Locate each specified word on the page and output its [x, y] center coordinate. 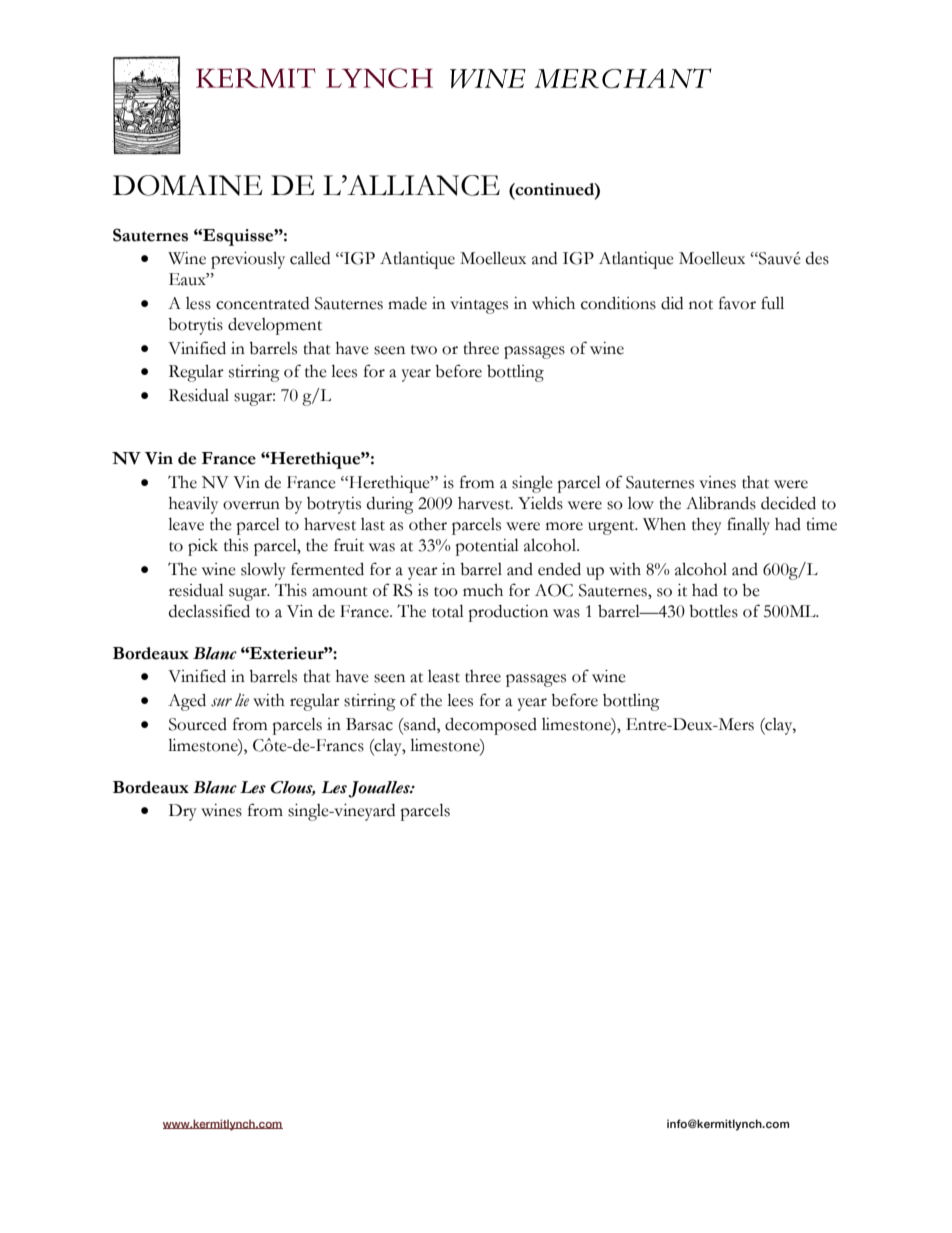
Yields [540, 503]
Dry [183, 812]
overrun [251, 505]
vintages [479, 305]
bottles [713, 611]
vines [717, 482]
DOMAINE [188, 185]
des [817, 258]
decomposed [491, 726]
